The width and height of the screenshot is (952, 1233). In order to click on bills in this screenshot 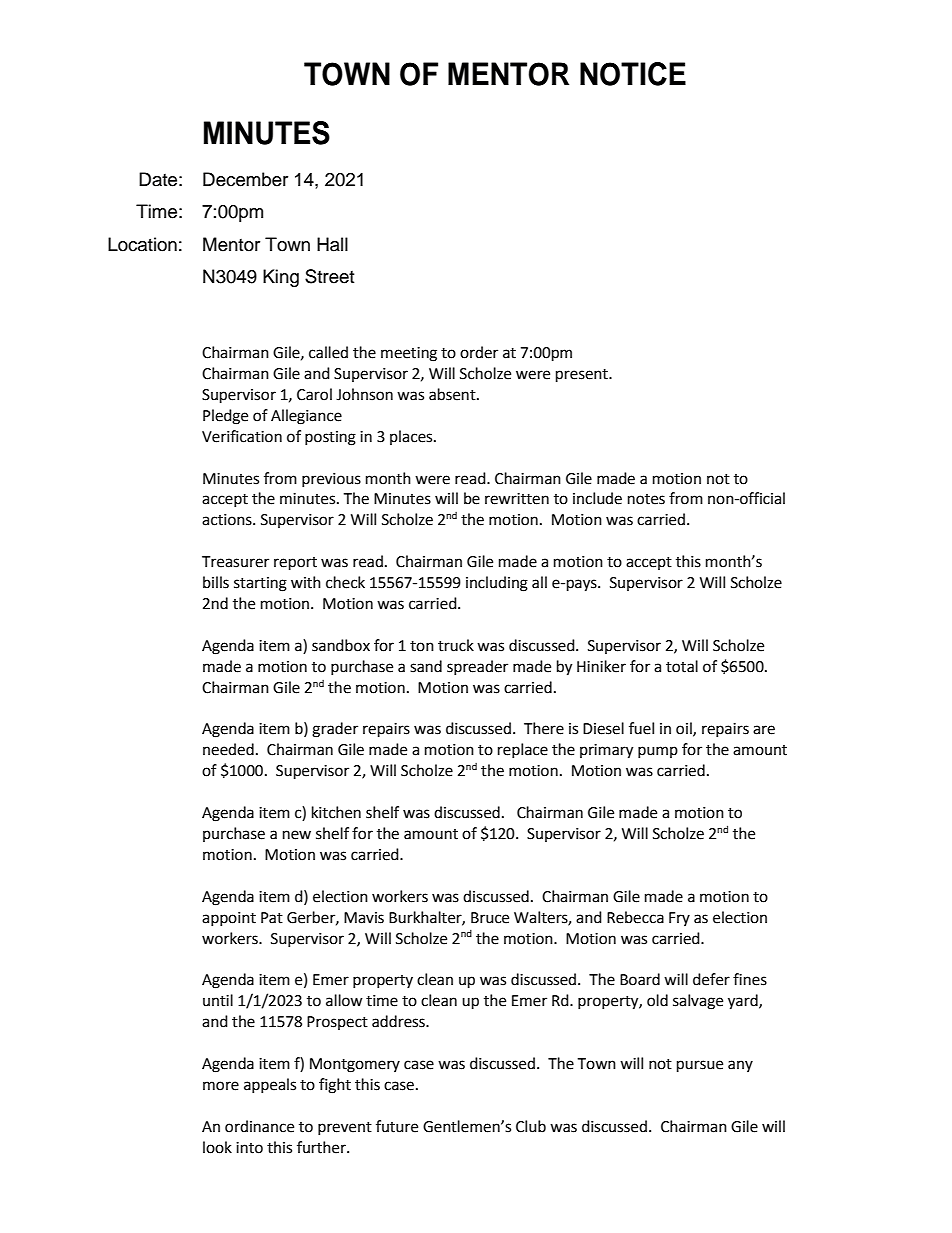, I will do `click(216, 582)`.
